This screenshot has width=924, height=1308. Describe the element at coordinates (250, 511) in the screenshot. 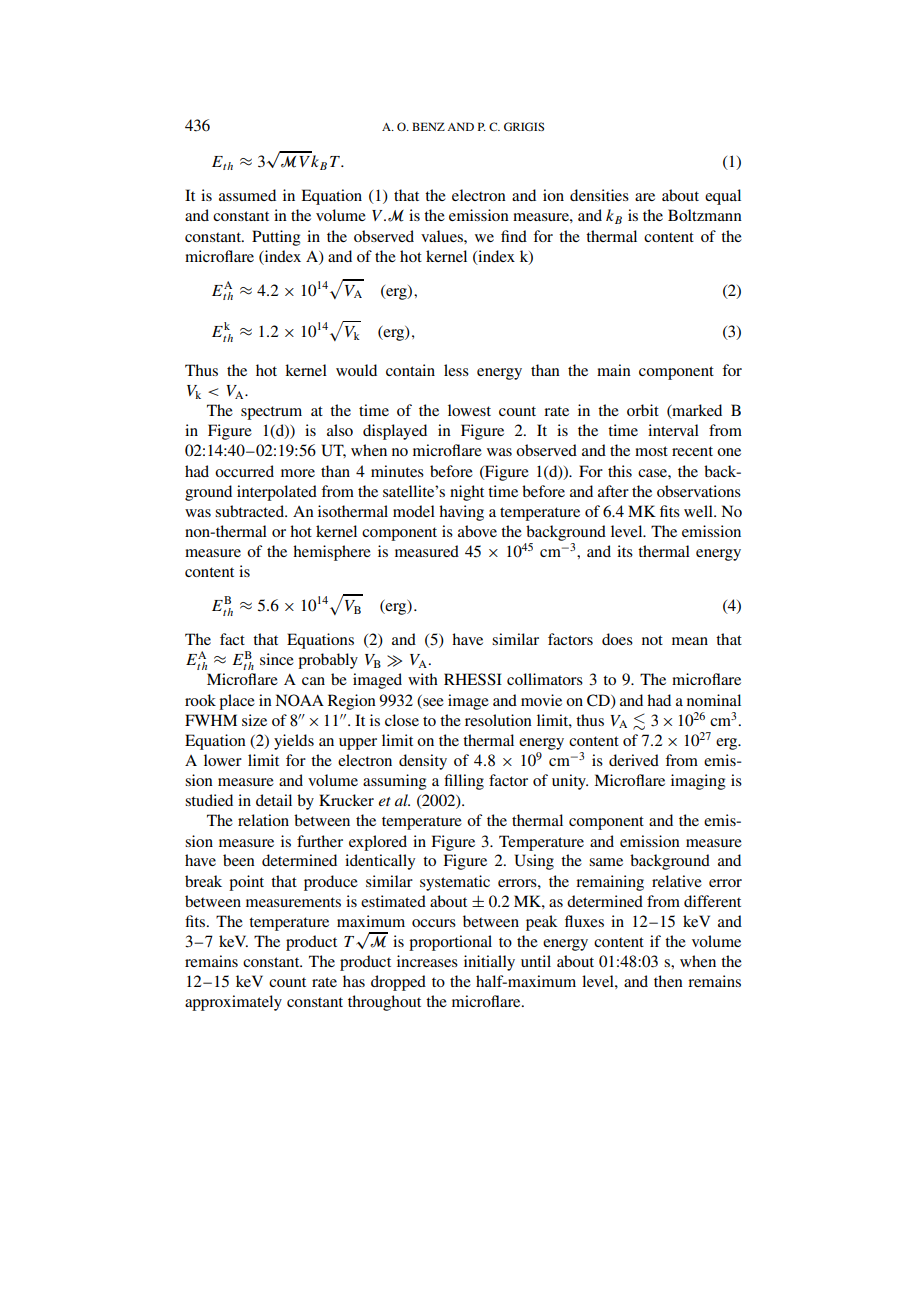

I see `subtracted` at that location.
